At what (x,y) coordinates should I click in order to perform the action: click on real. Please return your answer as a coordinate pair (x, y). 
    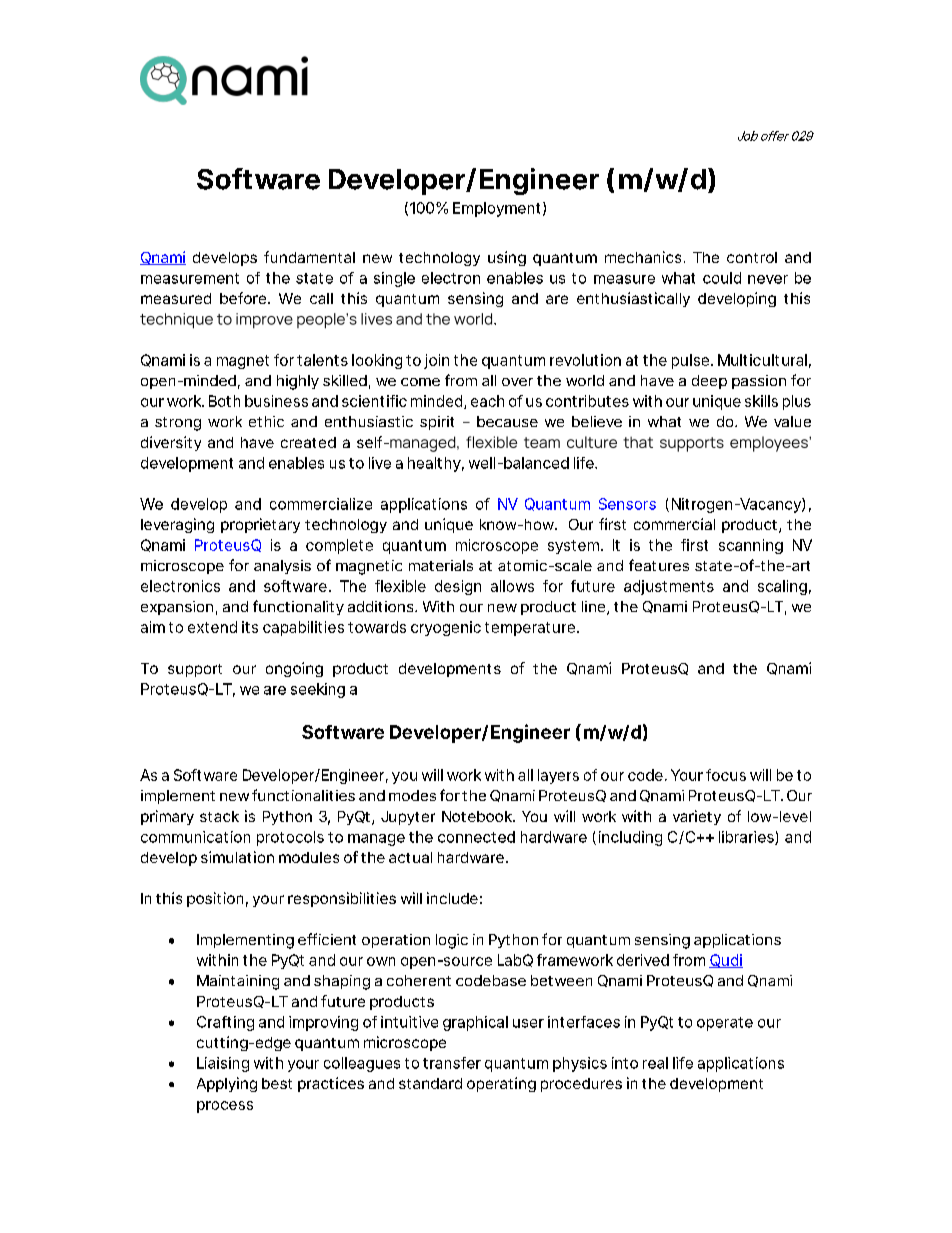
    Looking at the image, I should click on (655, 1063).
